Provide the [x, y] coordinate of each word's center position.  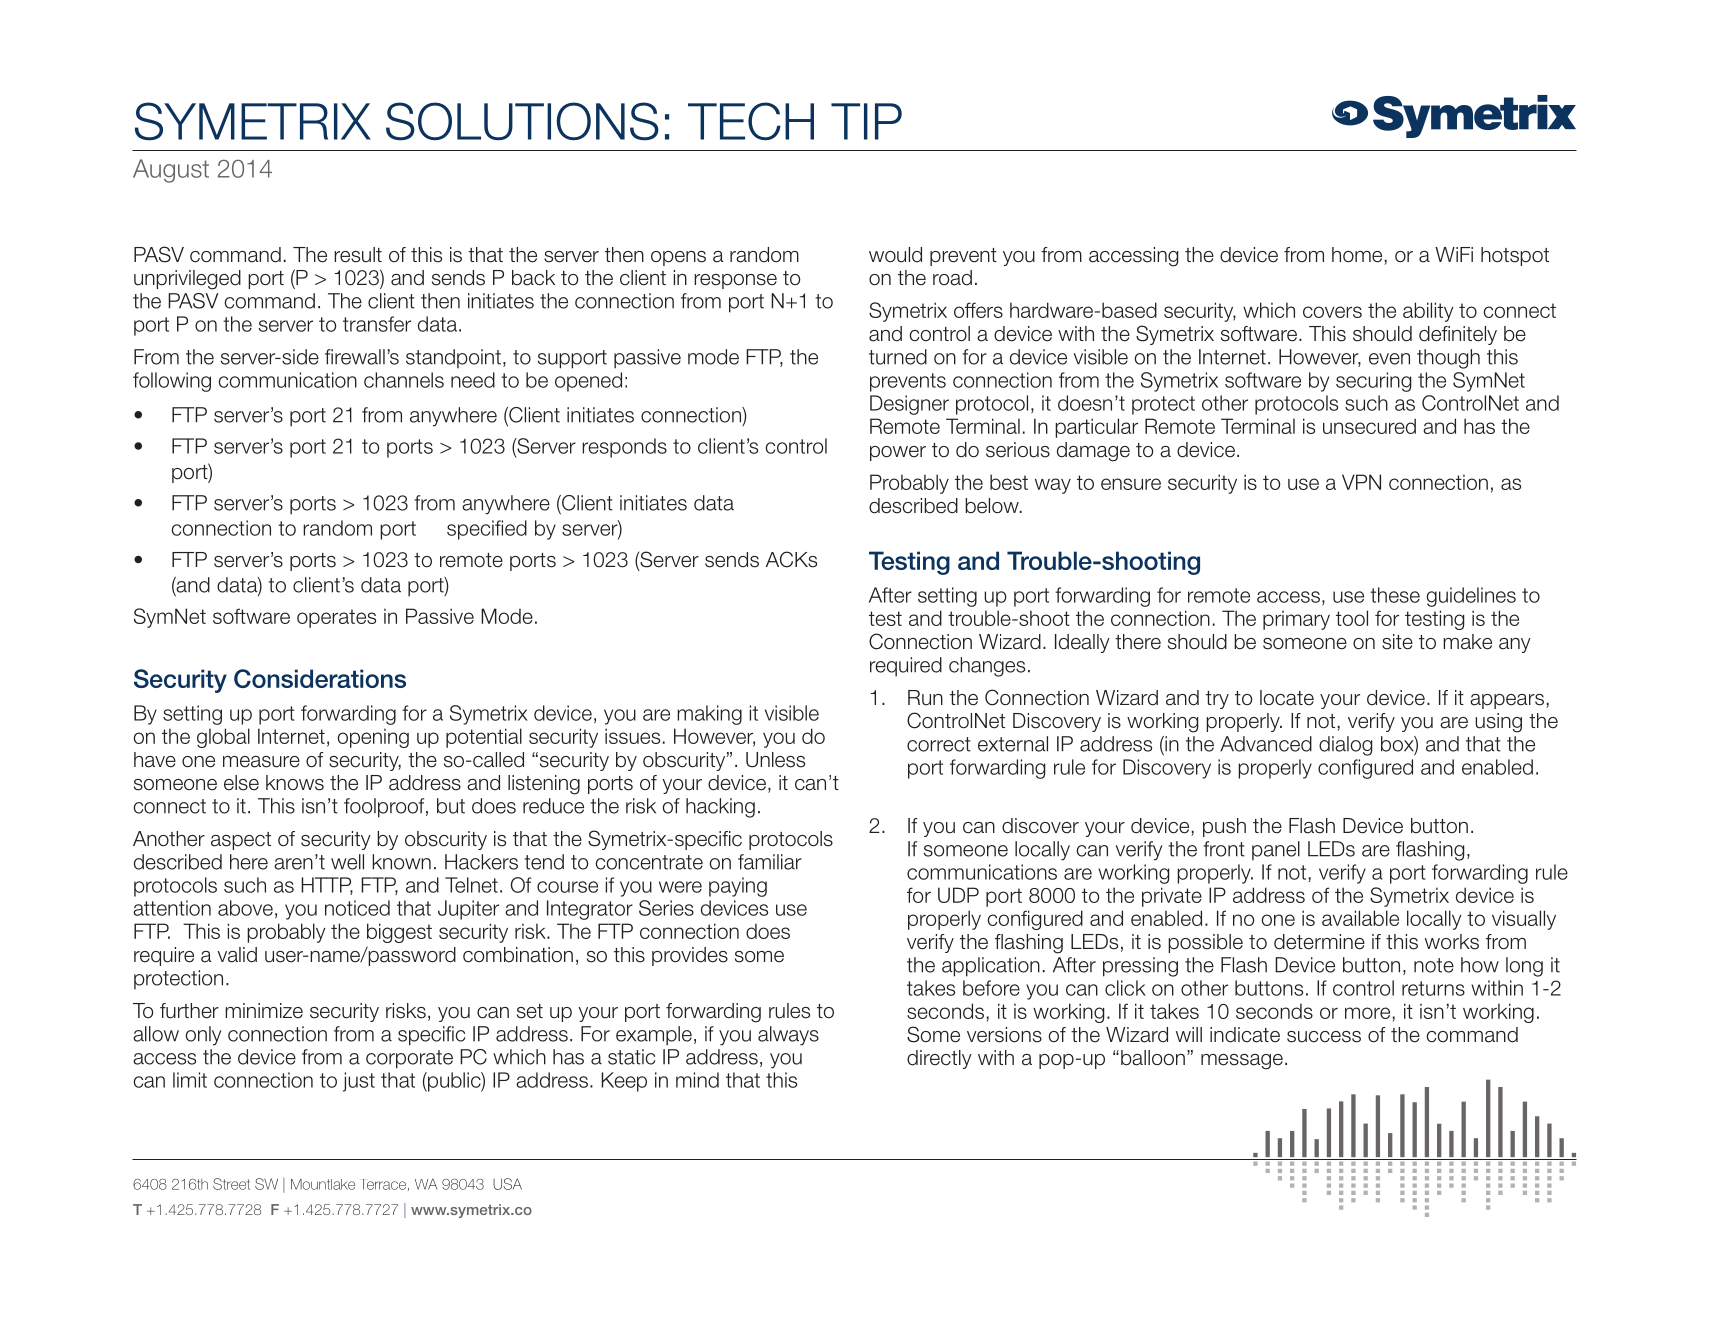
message [1242, 1062]
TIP [866, 121]
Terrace [384, 1184]
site [1397, 642]
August [171, 171]
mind [697, 1080]
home [1358, 256]
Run [925, 698]
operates [336, 618]
